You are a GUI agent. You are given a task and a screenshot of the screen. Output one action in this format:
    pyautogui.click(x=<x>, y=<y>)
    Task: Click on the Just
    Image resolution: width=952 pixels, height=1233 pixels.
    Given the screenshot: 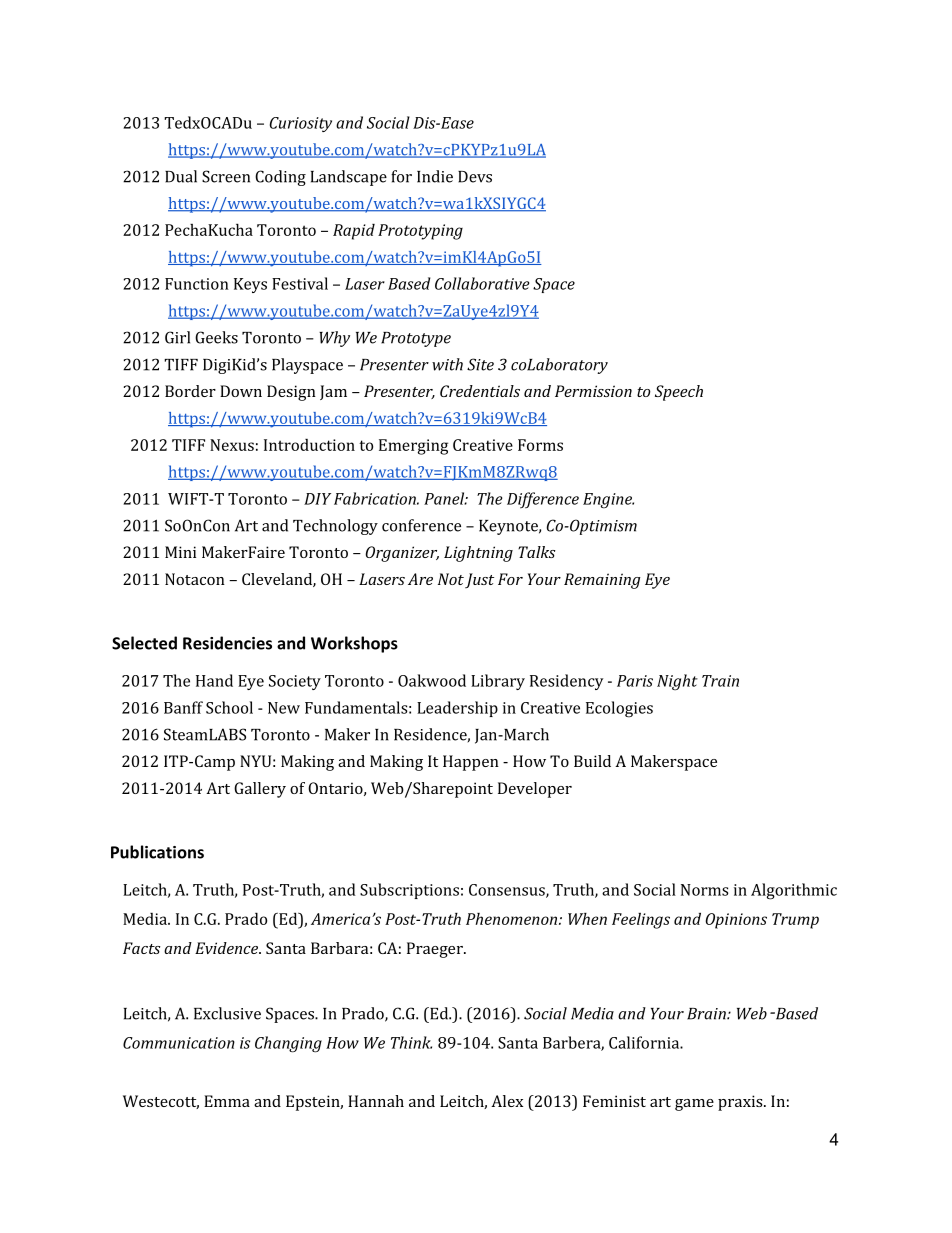 What is the action you would take?
    pyautogui.click(x=479, y=580)
